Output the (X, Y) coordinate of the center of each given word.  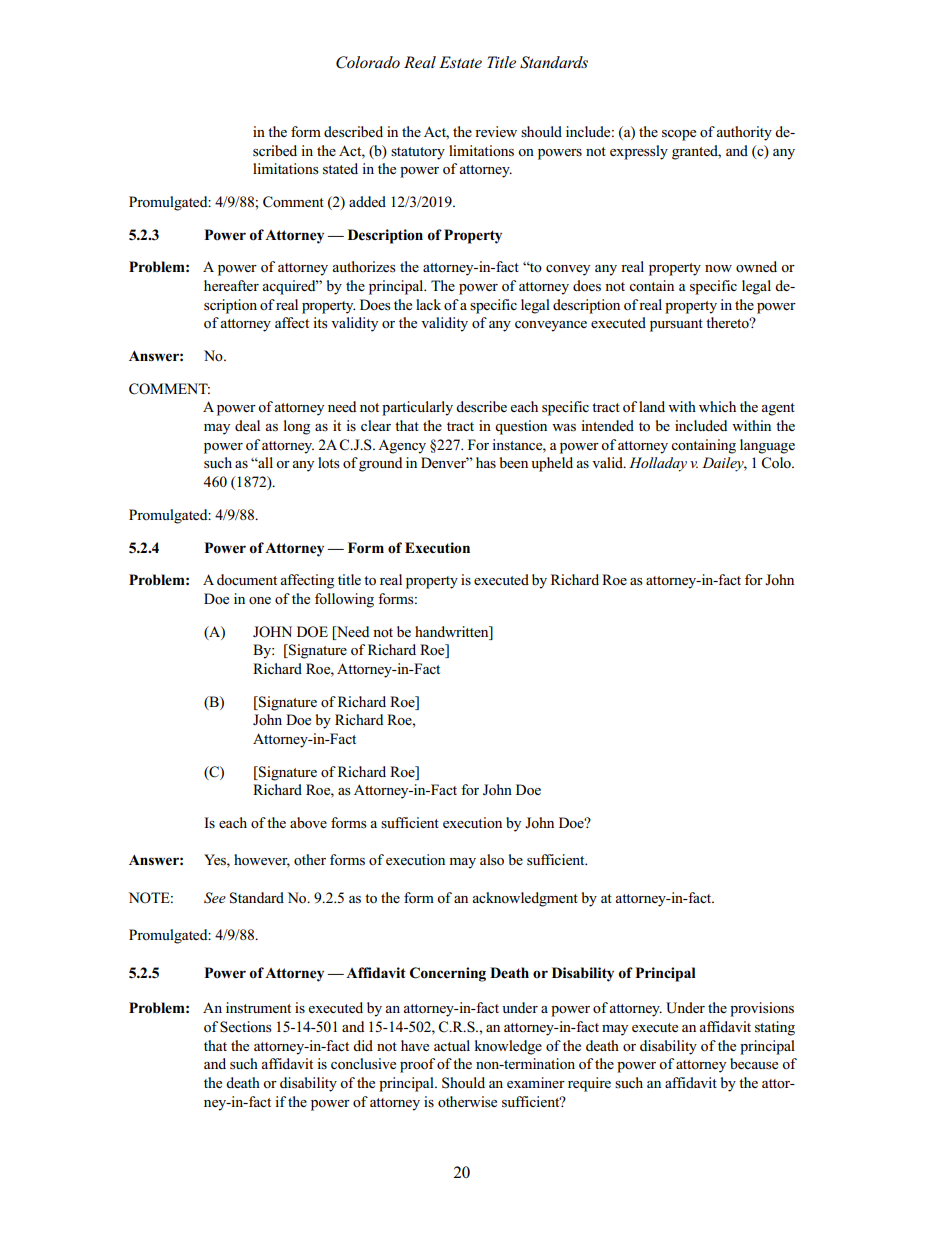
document (247, 579)
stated (340, 169)
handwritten (453, 631)
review (496, 131)
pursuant (676, 325)
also (492, 860)
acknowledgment (525, 899)
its (320, 323)
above (308, 823)
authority (744, 133)
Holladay (658, 464)
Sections (246, 1027)
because (754, 1064)
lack (428, 304)
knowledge (508, 1047)
